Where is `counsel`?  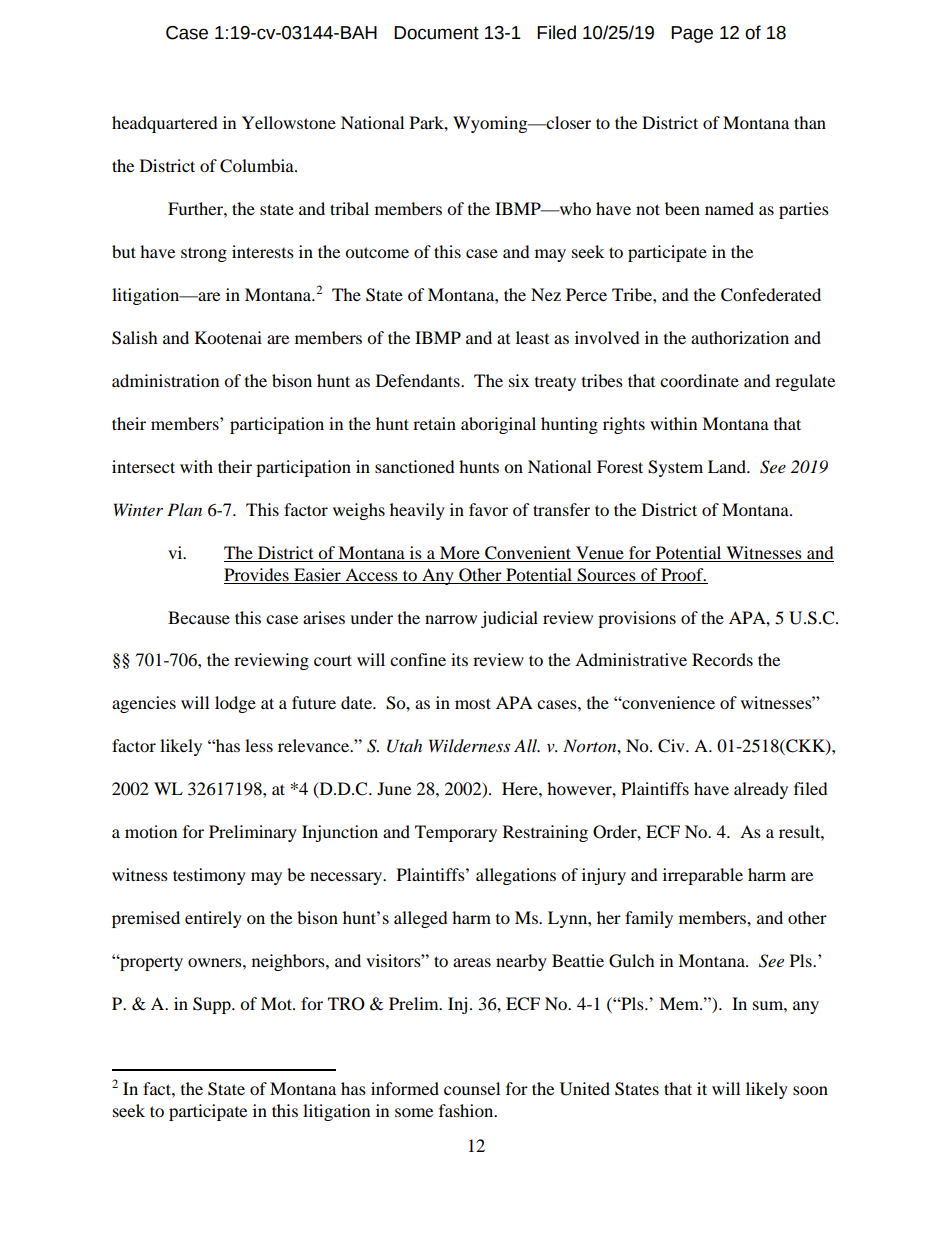 counsel is located at coordinates (472, 1088).
